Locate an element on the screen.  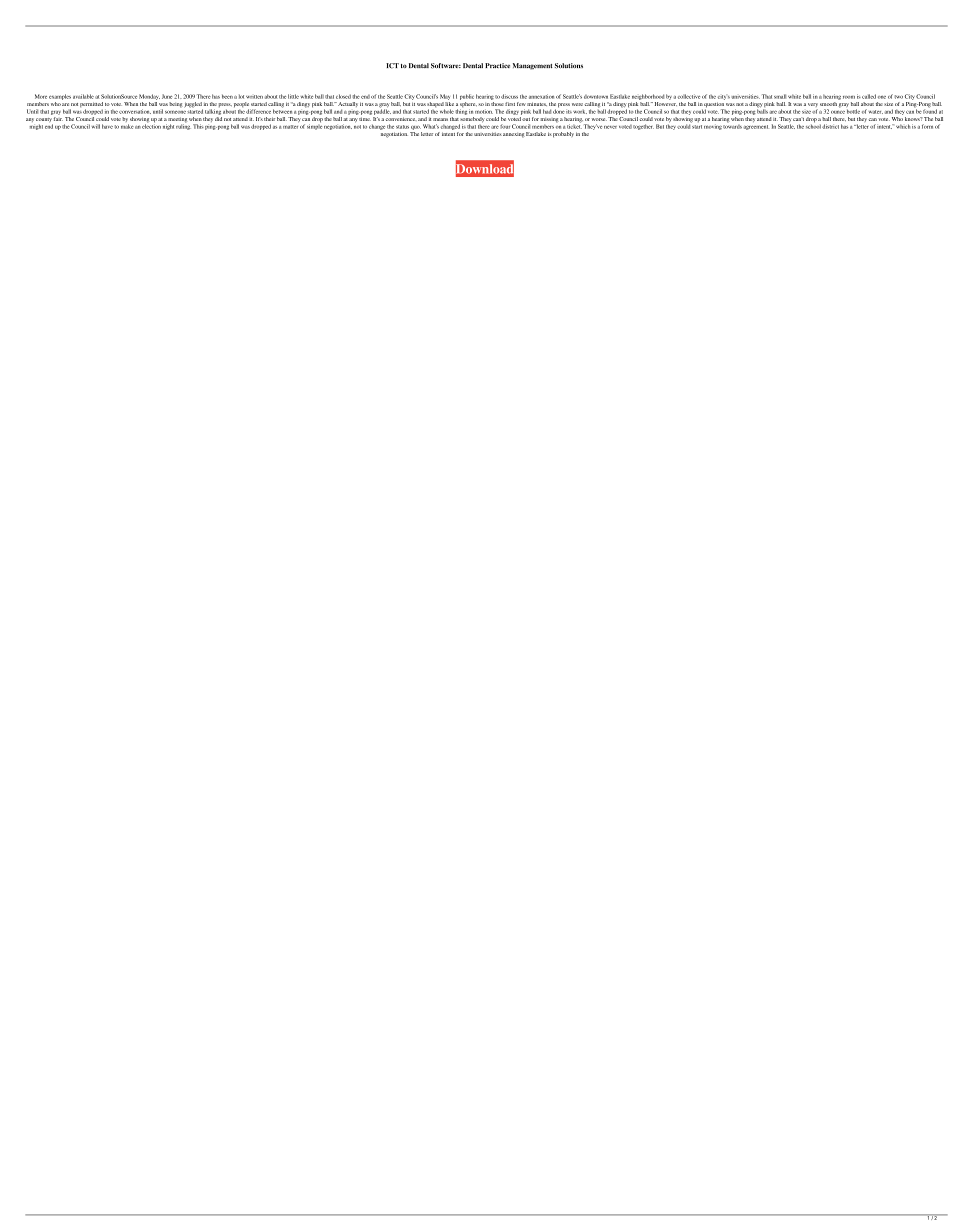
Management is located at coordinates (532, 66).
